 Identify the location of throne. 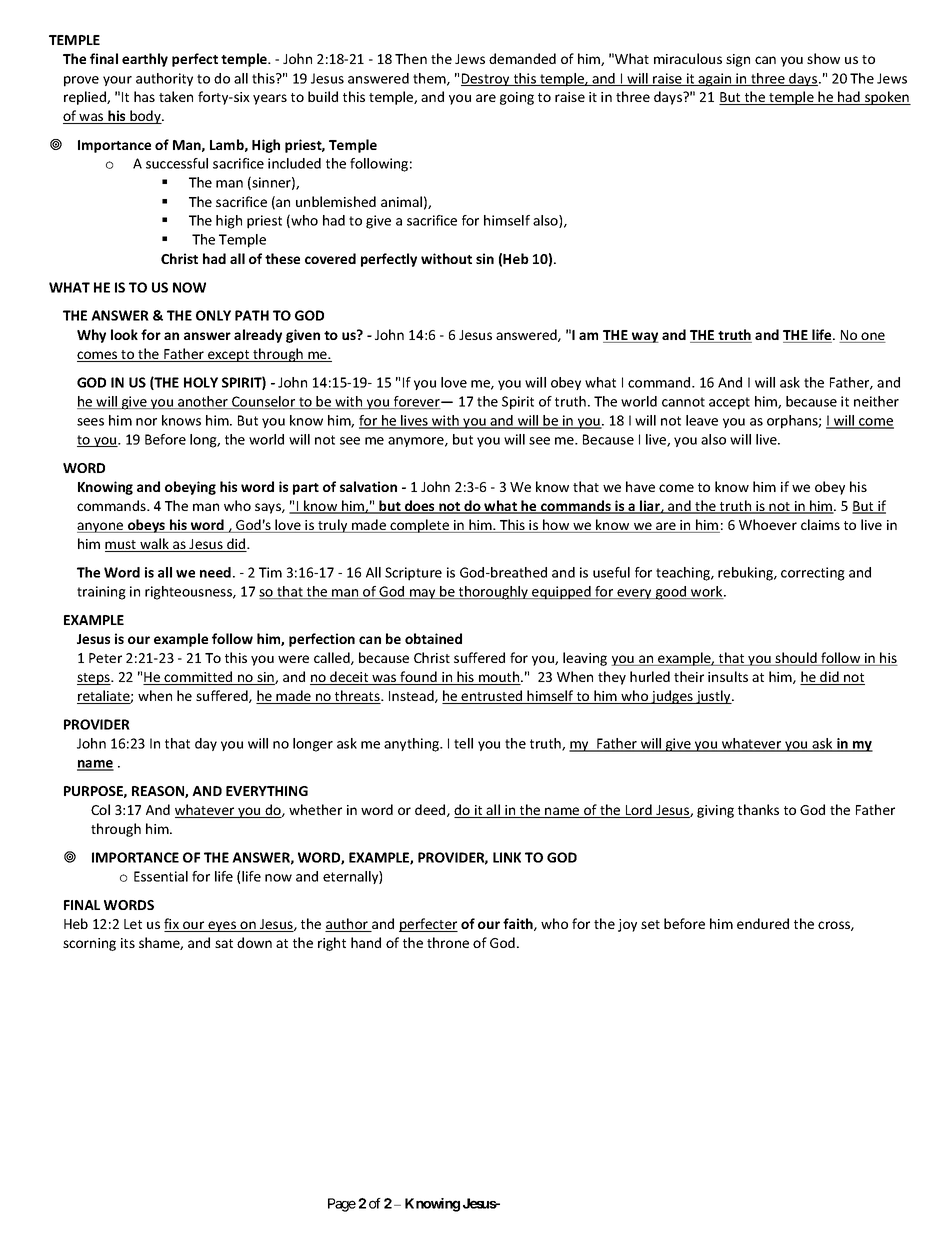
(448, 942).
